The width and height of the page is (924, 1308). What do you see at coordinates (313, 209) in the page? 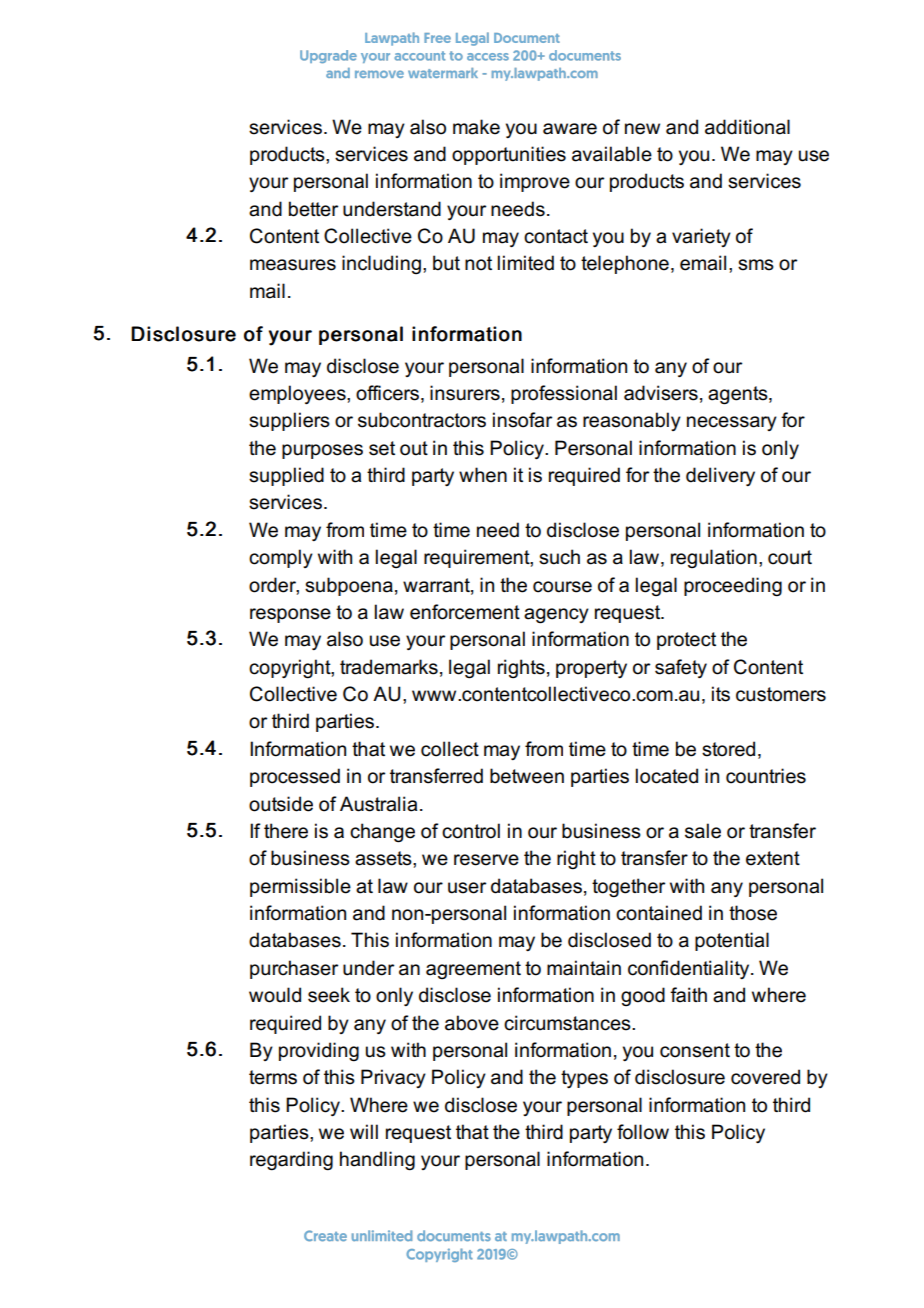
I see `better` at bounding box center [313, 209].
